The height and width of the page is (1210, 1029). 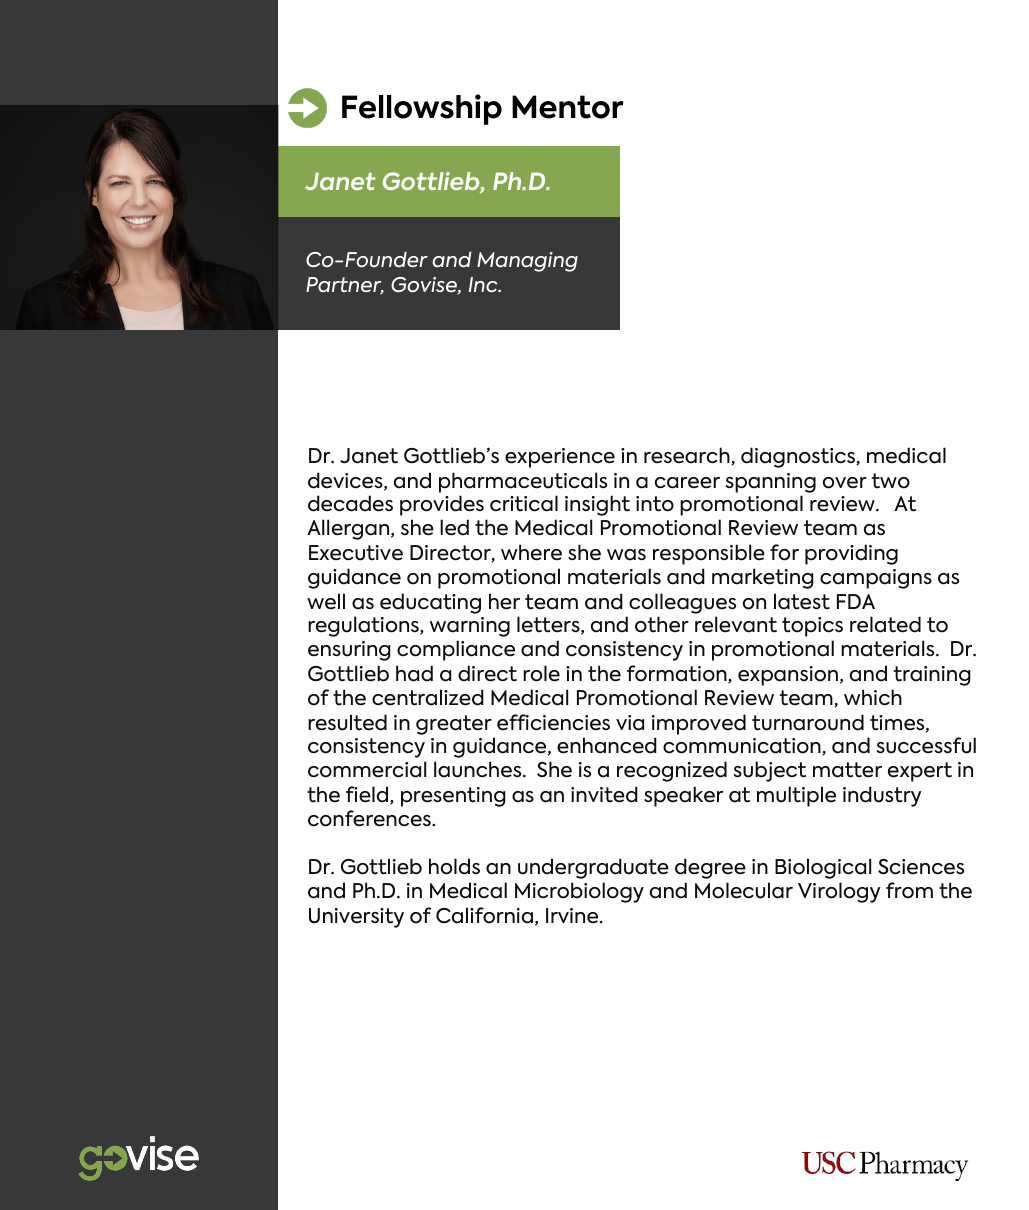 What do you see at coordinates (568, 107) in the page?
I see `Mentor` at bounding box center [568, 107].
